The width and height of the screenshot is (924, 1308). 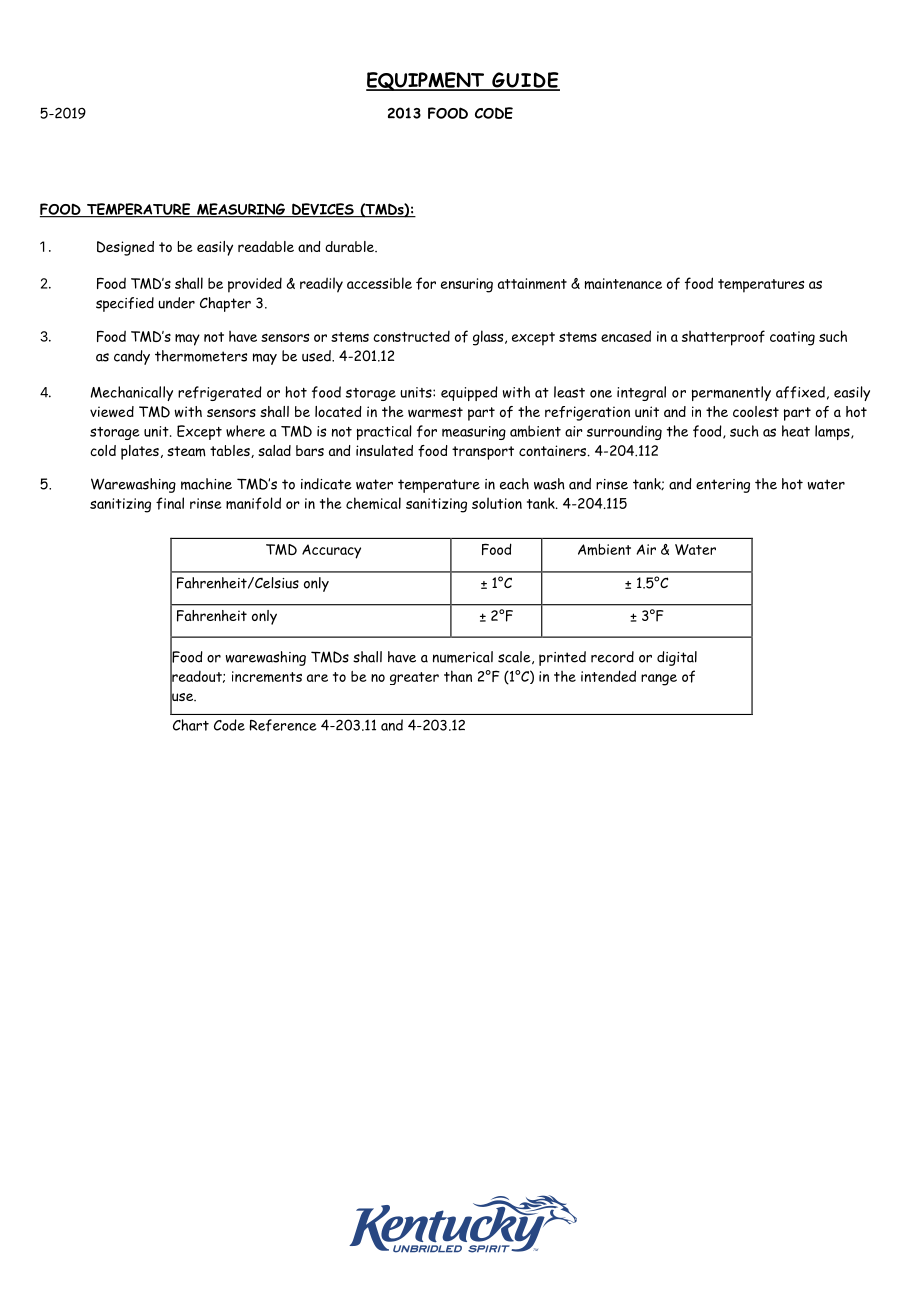 What do you see at coordinates (497, 503) in the screenshot?
I see `solution` at bounding box center [497, 503].
